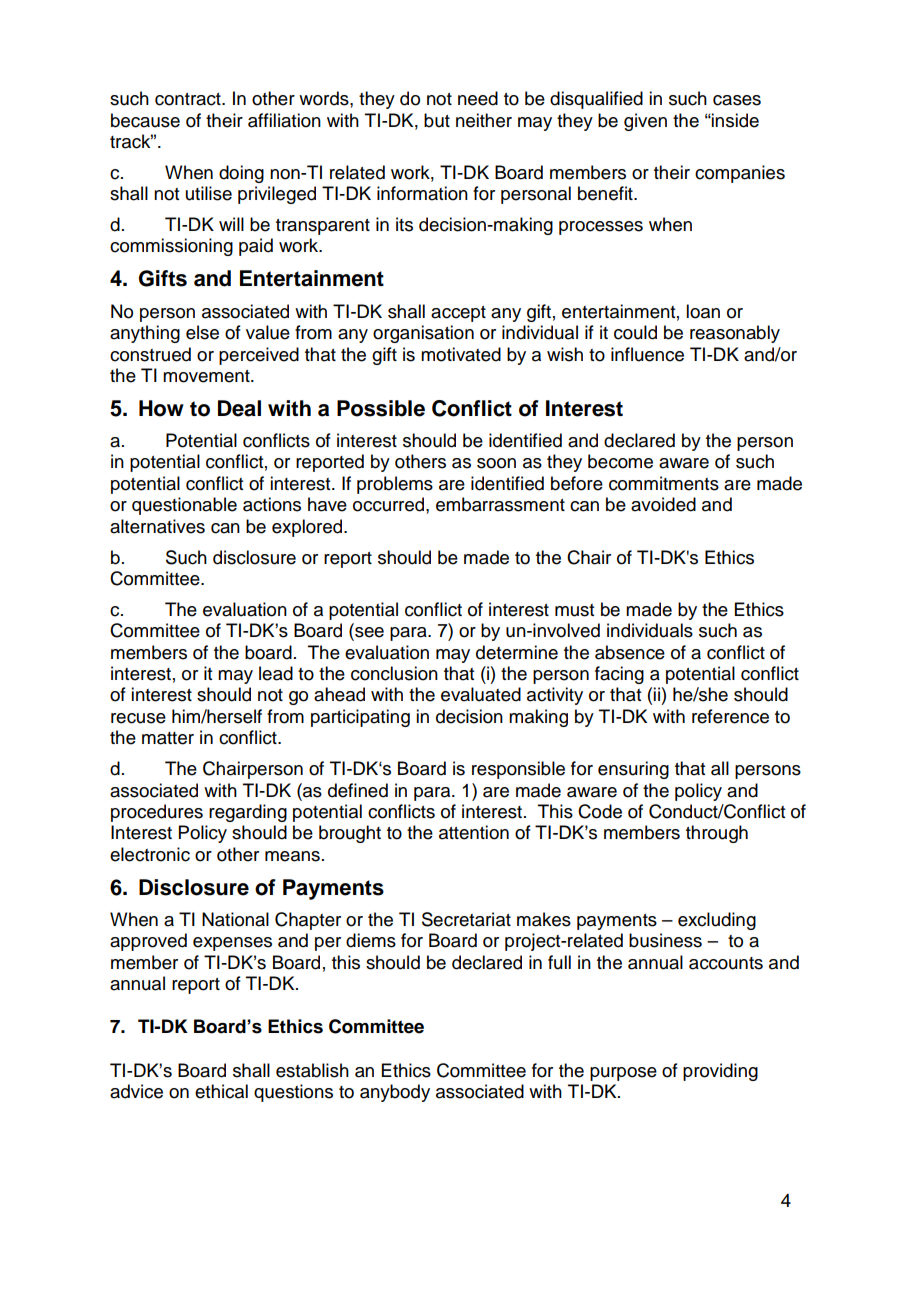 Image resolution: width=924 pixels, height=1308 pixels. I want to click on soon, so click(496, 463).
